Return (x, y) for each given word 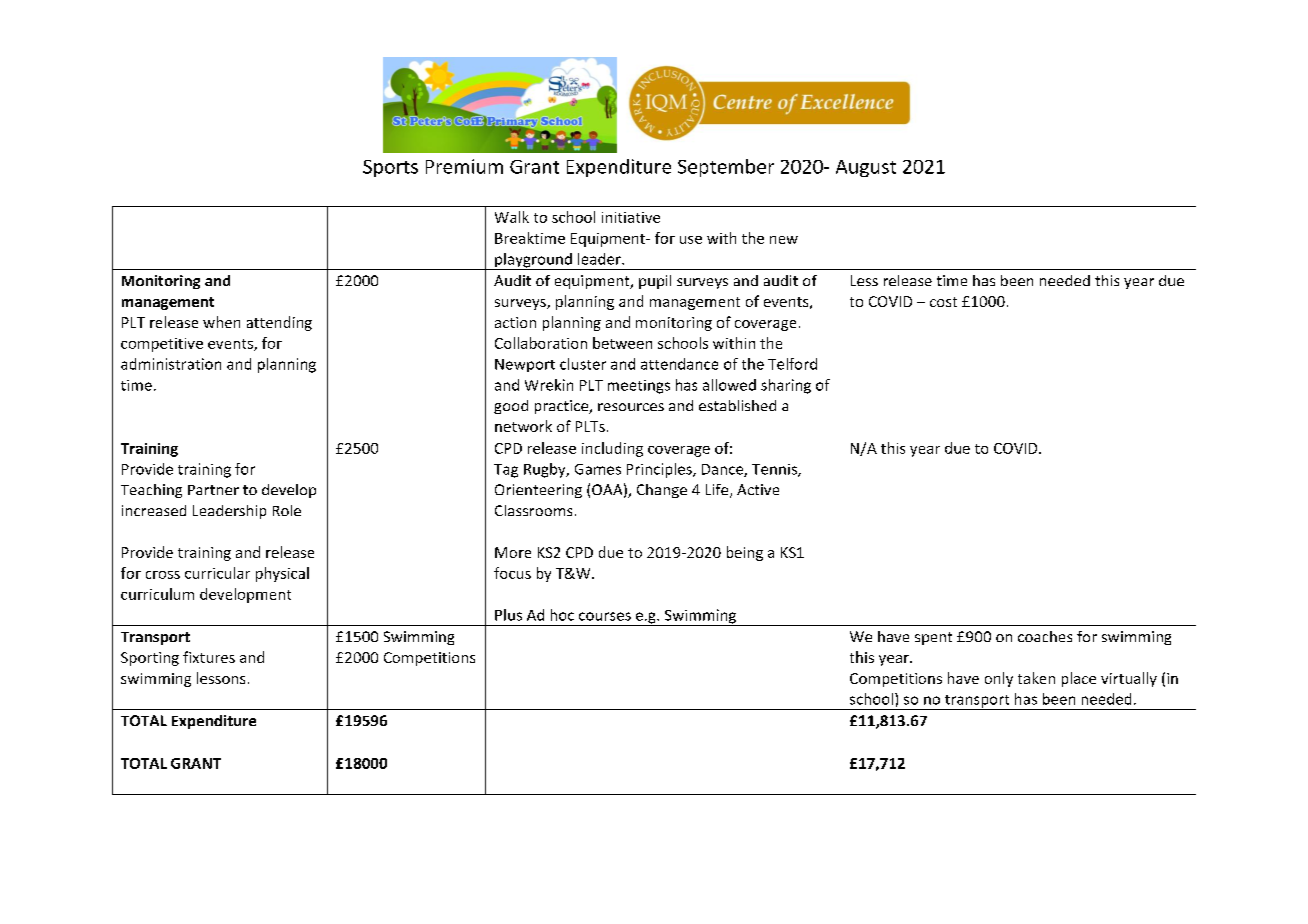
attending (279, 323)
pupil (655, 282)
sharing (786, 386)
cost (943, 302)
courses (605, 616)
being (745, 553)
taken (1036, 678)
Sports (390, 168)
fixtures (209, 657)
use (691, 240)
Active (758, 489)
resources (631, 407)
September (726, 168)
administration (171, 364)
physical (282, 574)
